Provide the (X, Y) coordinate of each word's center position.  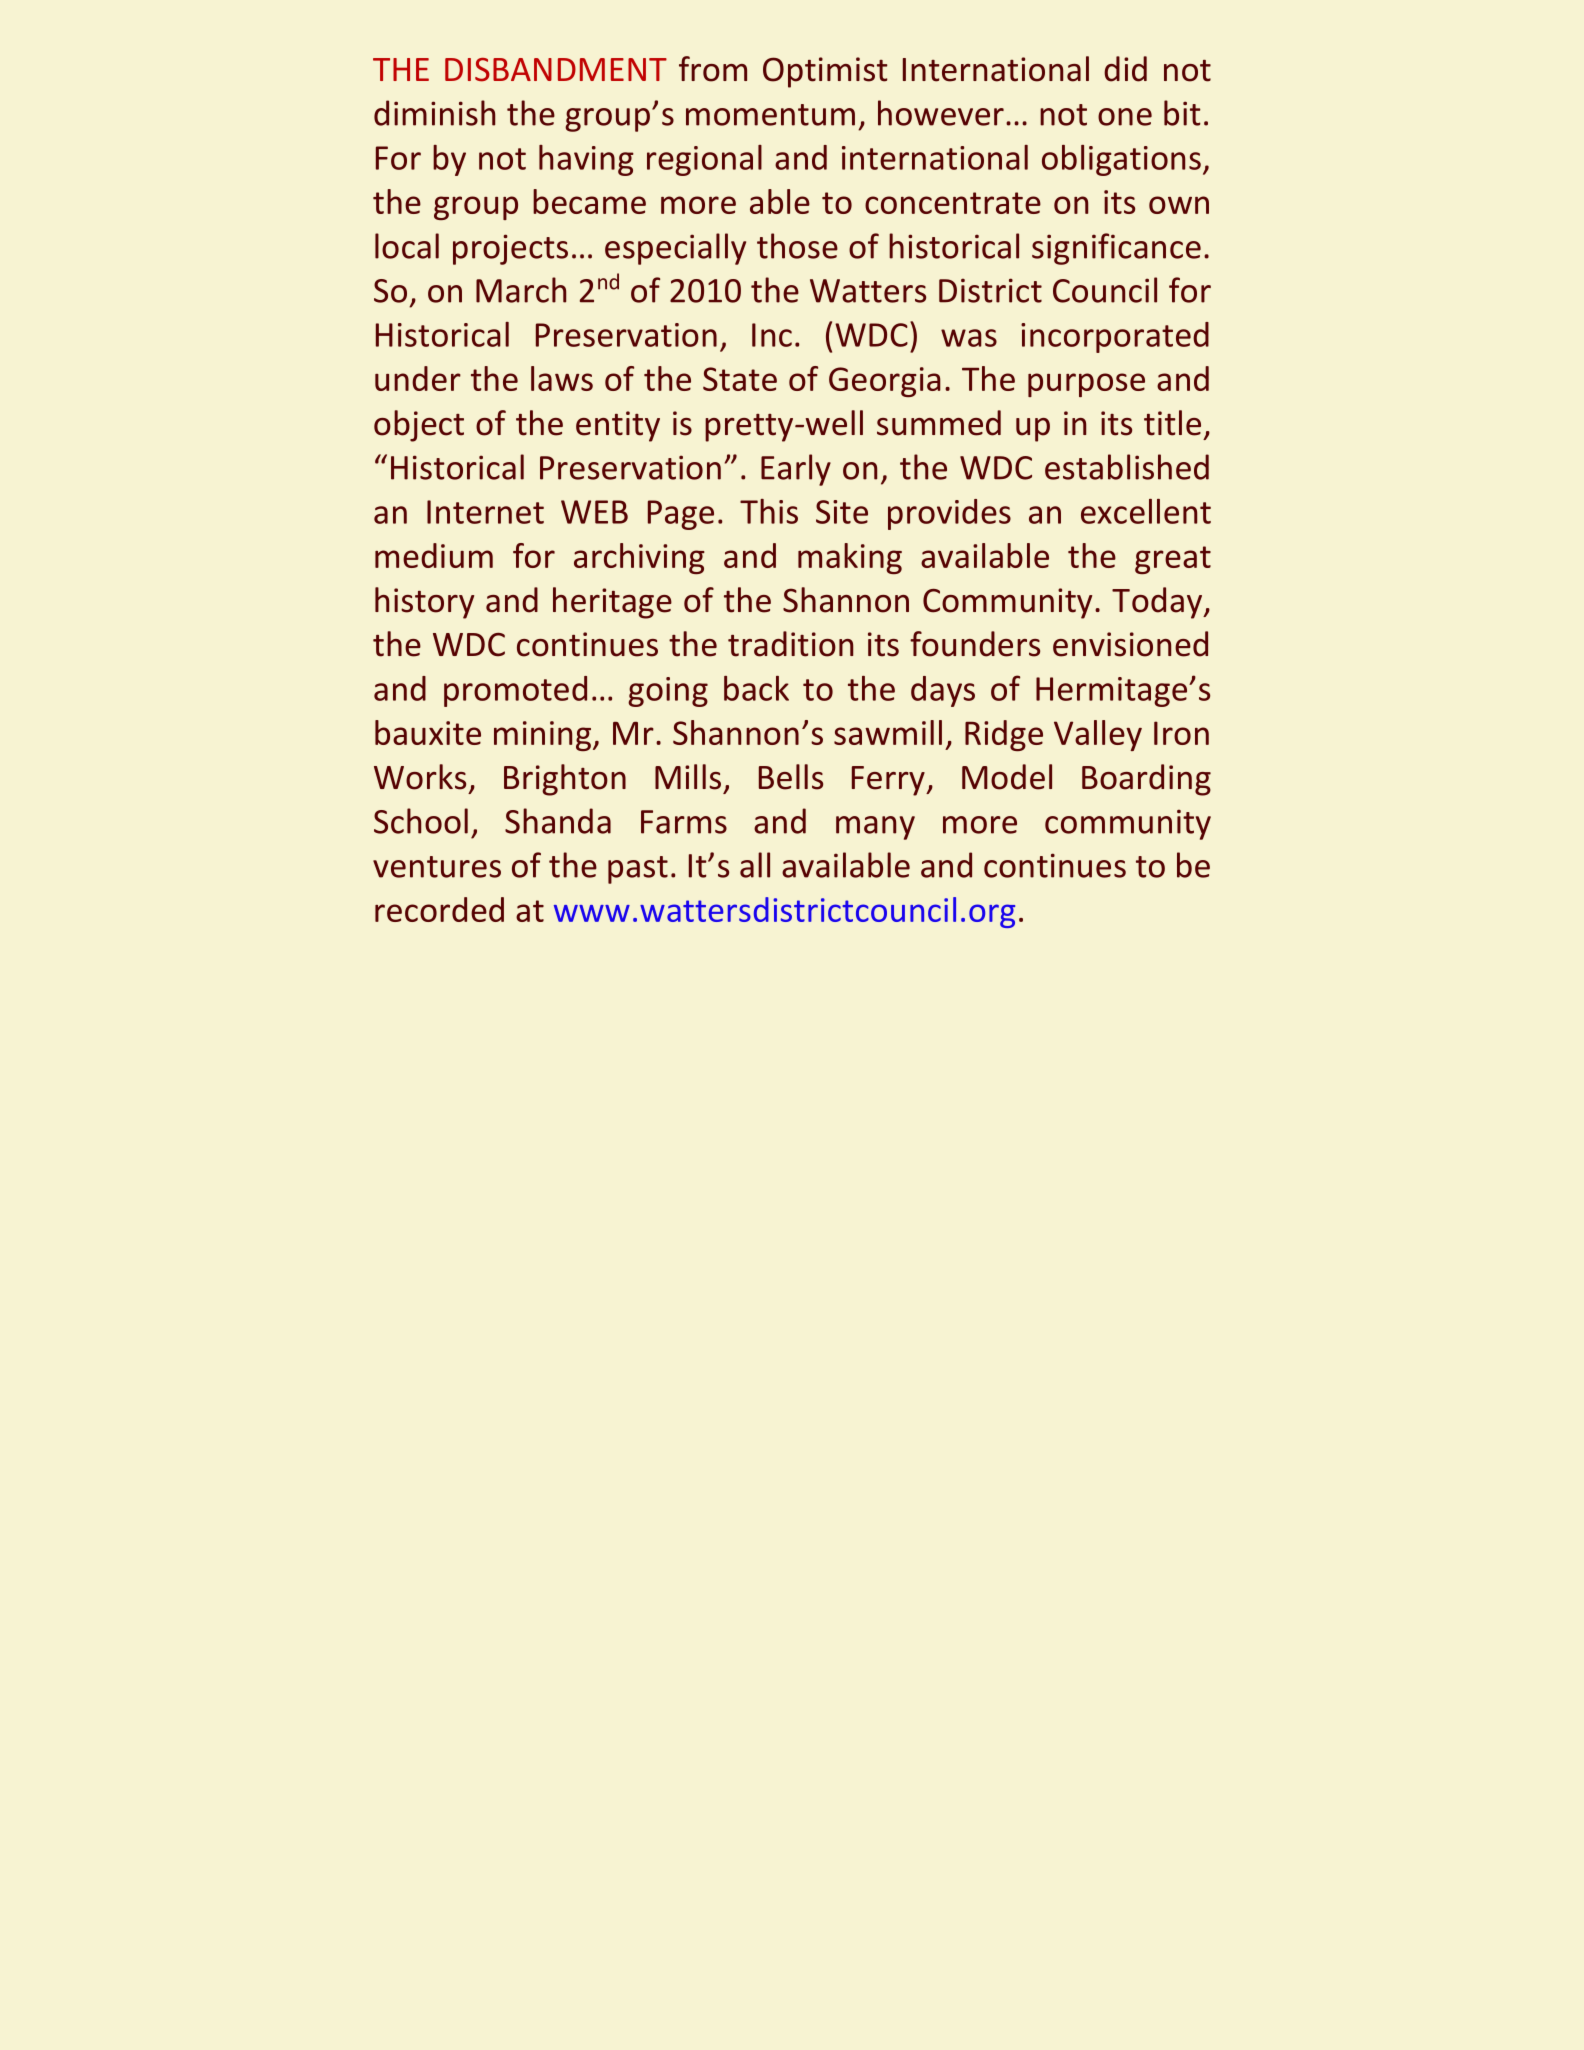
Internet (485, 512)
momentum (770, 115)
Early (796, 470)
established (1127, 467)
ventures (437, 867)
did (1125, 69)
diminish (434, 113)
